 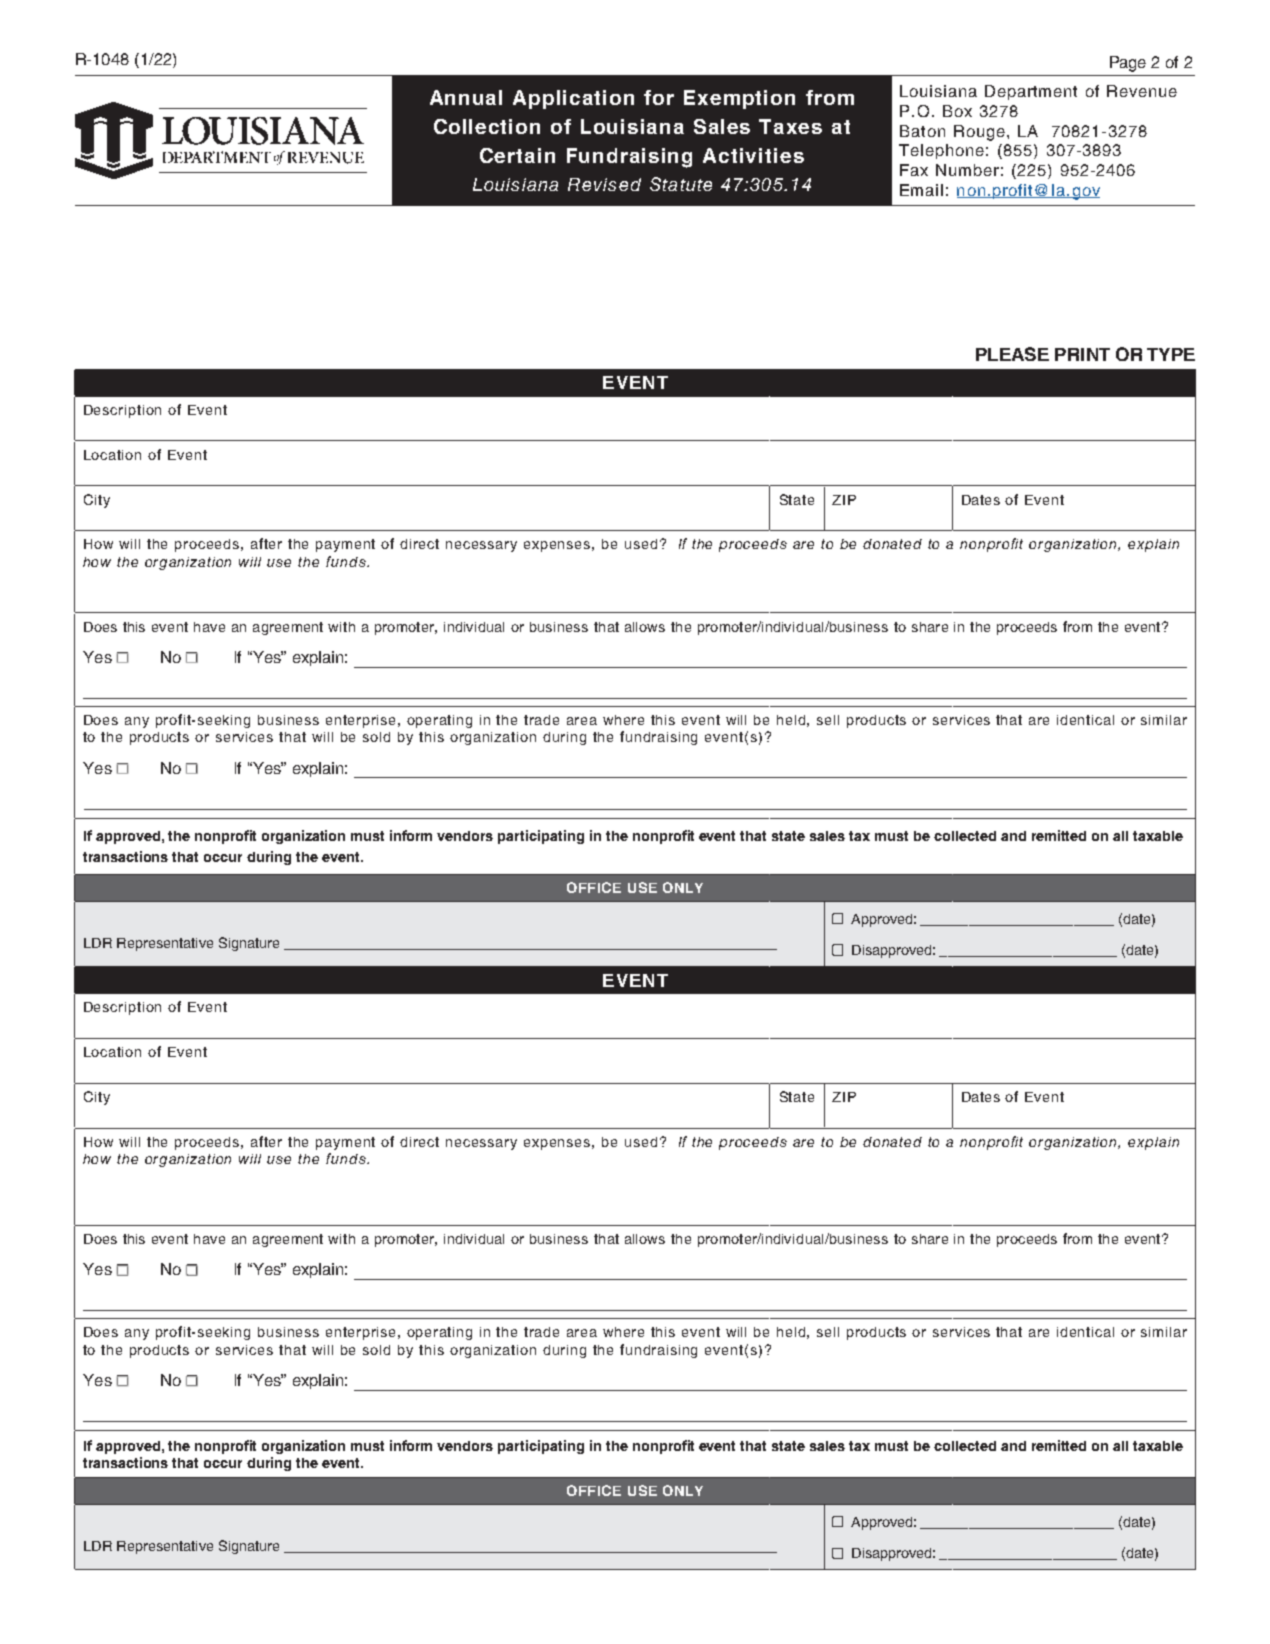 I want to click on Activities, so click(x=753, y=155).
